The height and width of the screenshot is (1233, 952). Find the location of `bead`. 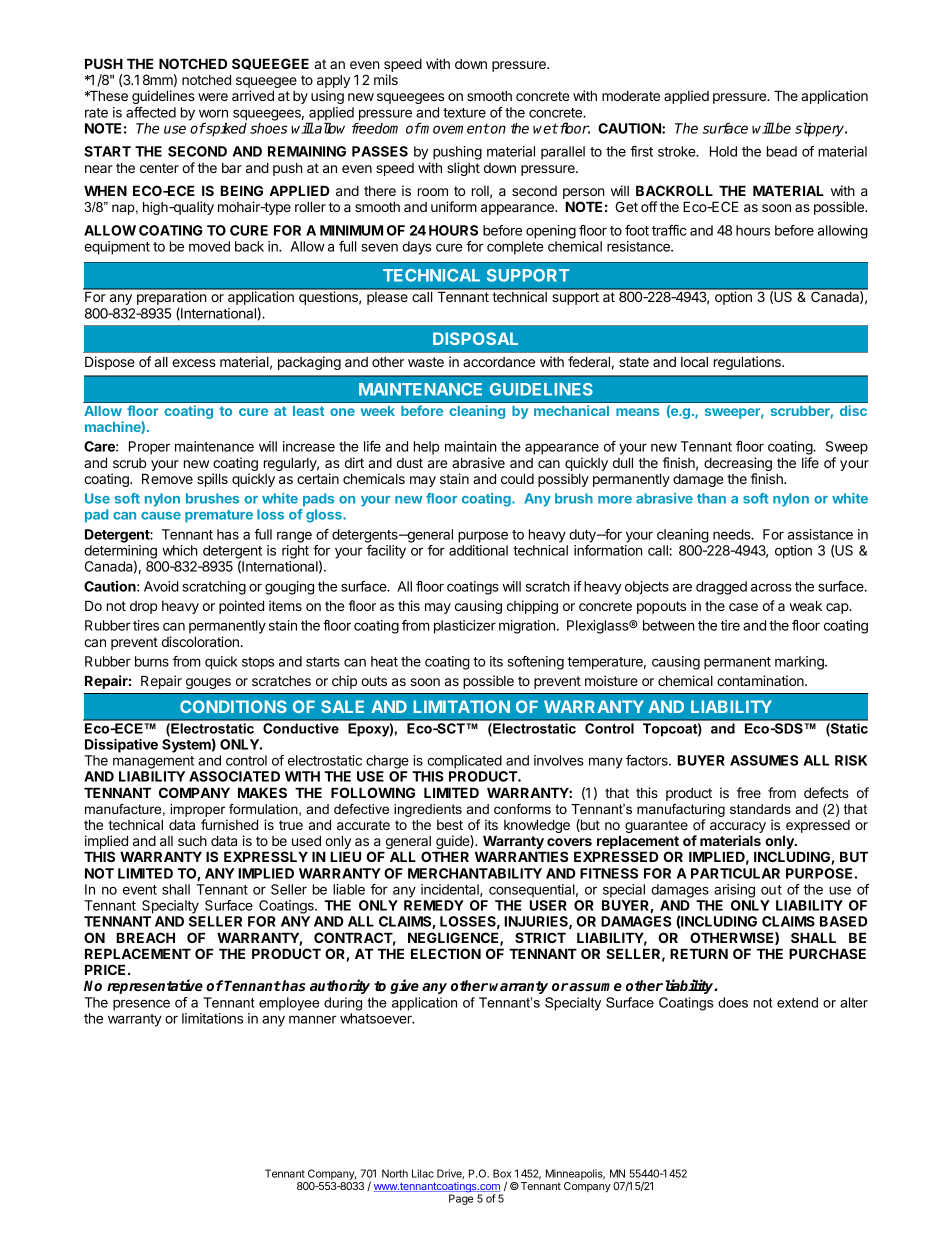

bead is located at coordinates (782, 151).
